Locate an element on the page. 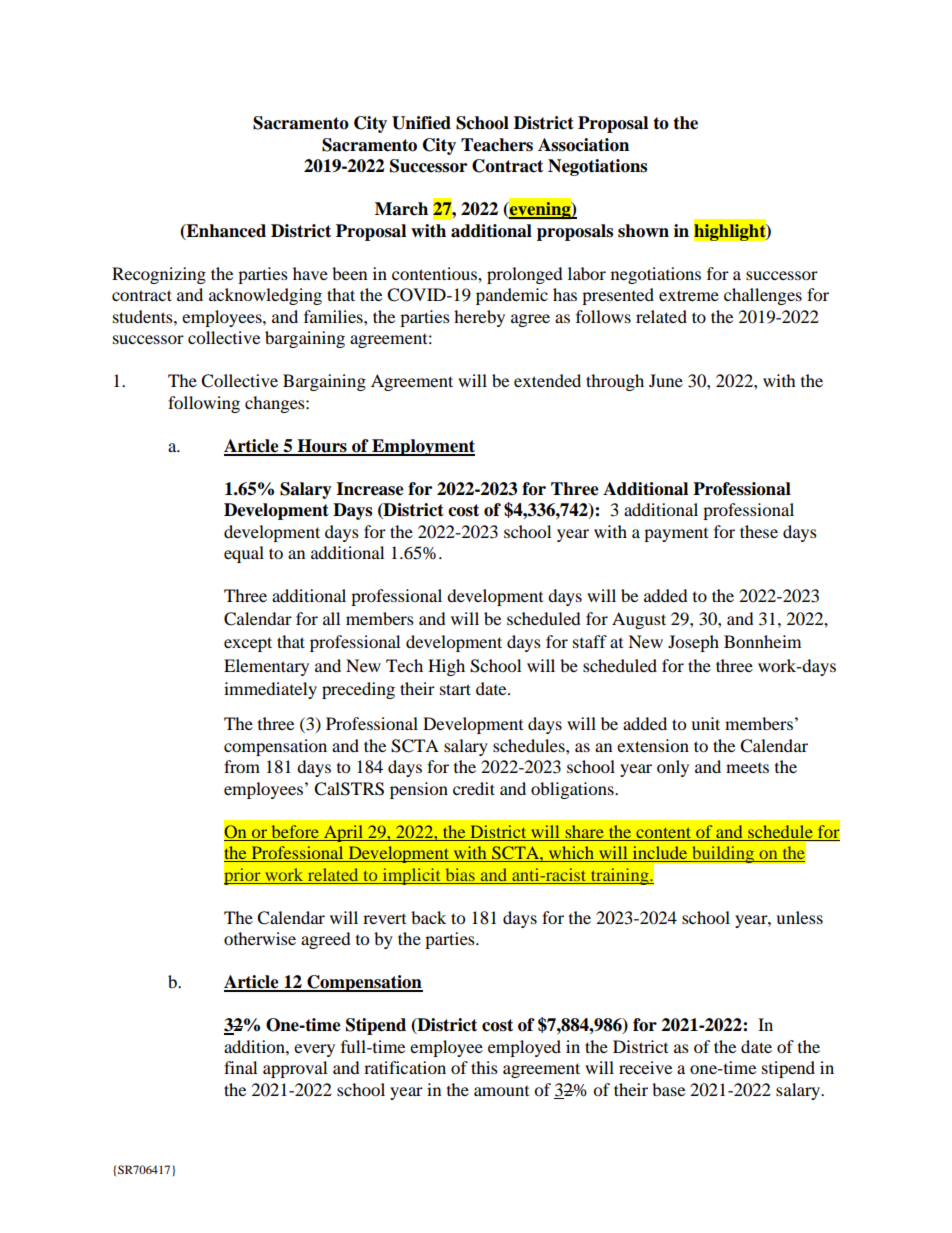 The height and width of the image is (1233, 952). credit is located at coordinates (474, 788).
